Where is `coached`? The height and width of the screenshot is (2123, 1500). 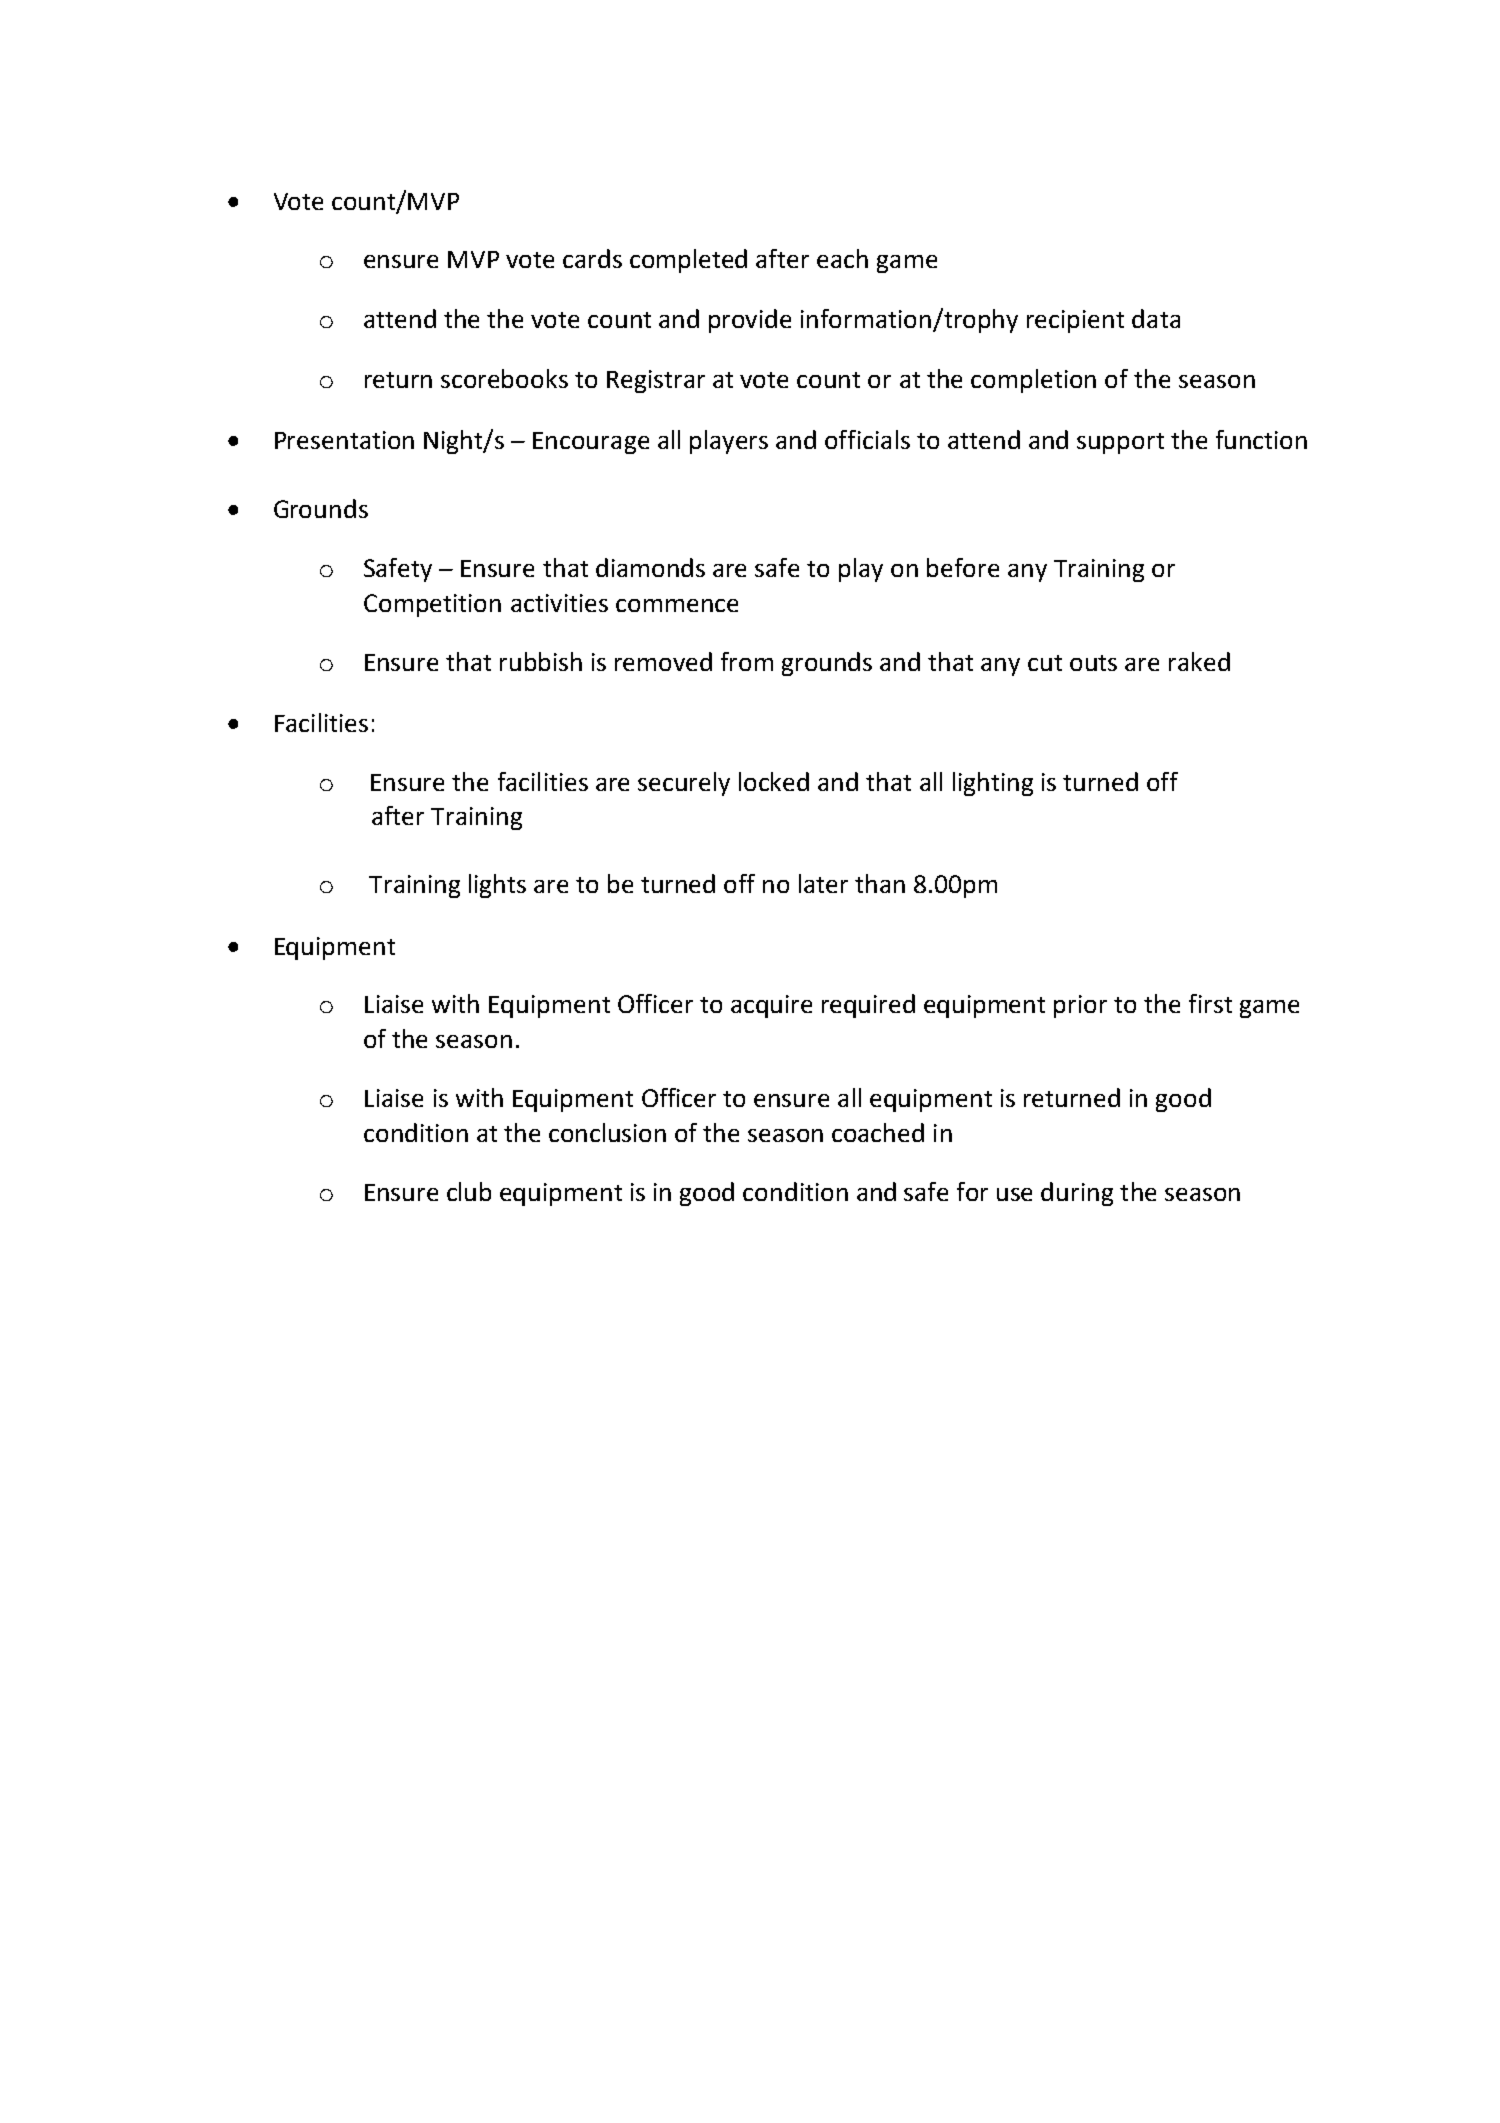 coached is located at coordinates (878, 1132).
